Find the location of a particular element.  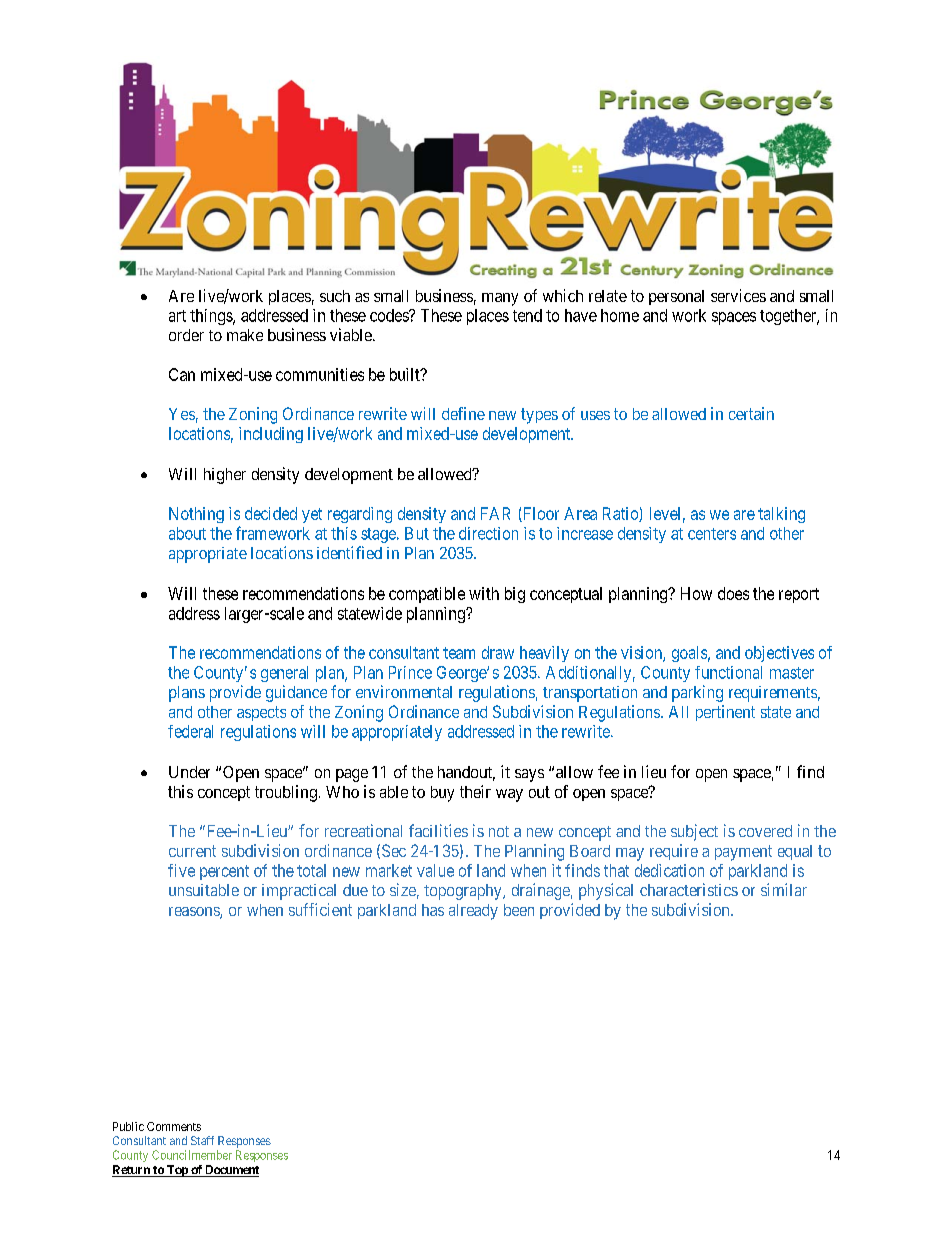

services is located at coordinates (738, 295).
